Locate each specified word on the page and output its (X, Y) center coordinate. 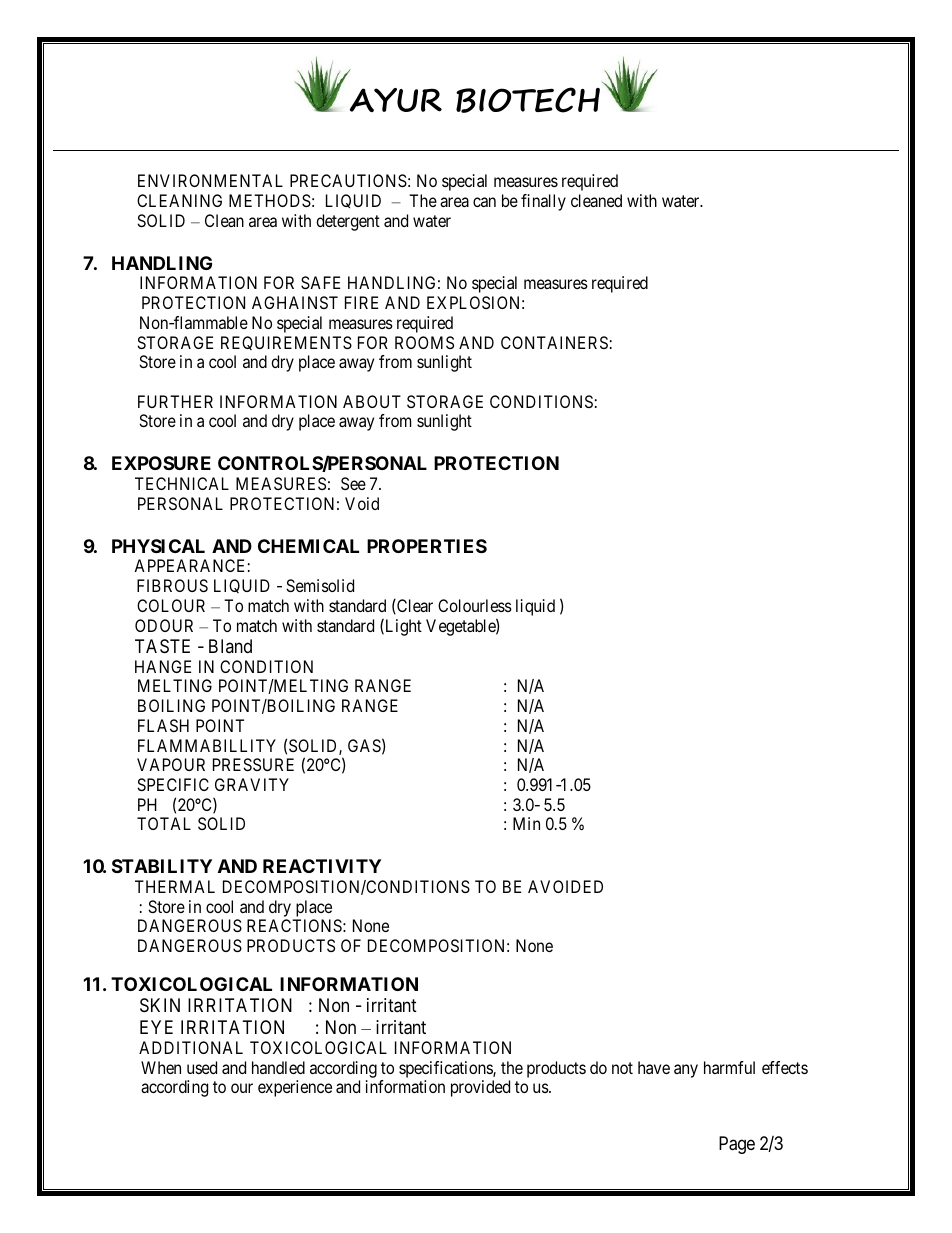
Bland (230, 646)
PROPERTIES (427, 546)
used (202, 1067)
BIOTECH (528, 100)
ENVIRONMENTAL (210, 180)
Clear (414, 606)
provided (480, 1088)
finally (543, 202)
